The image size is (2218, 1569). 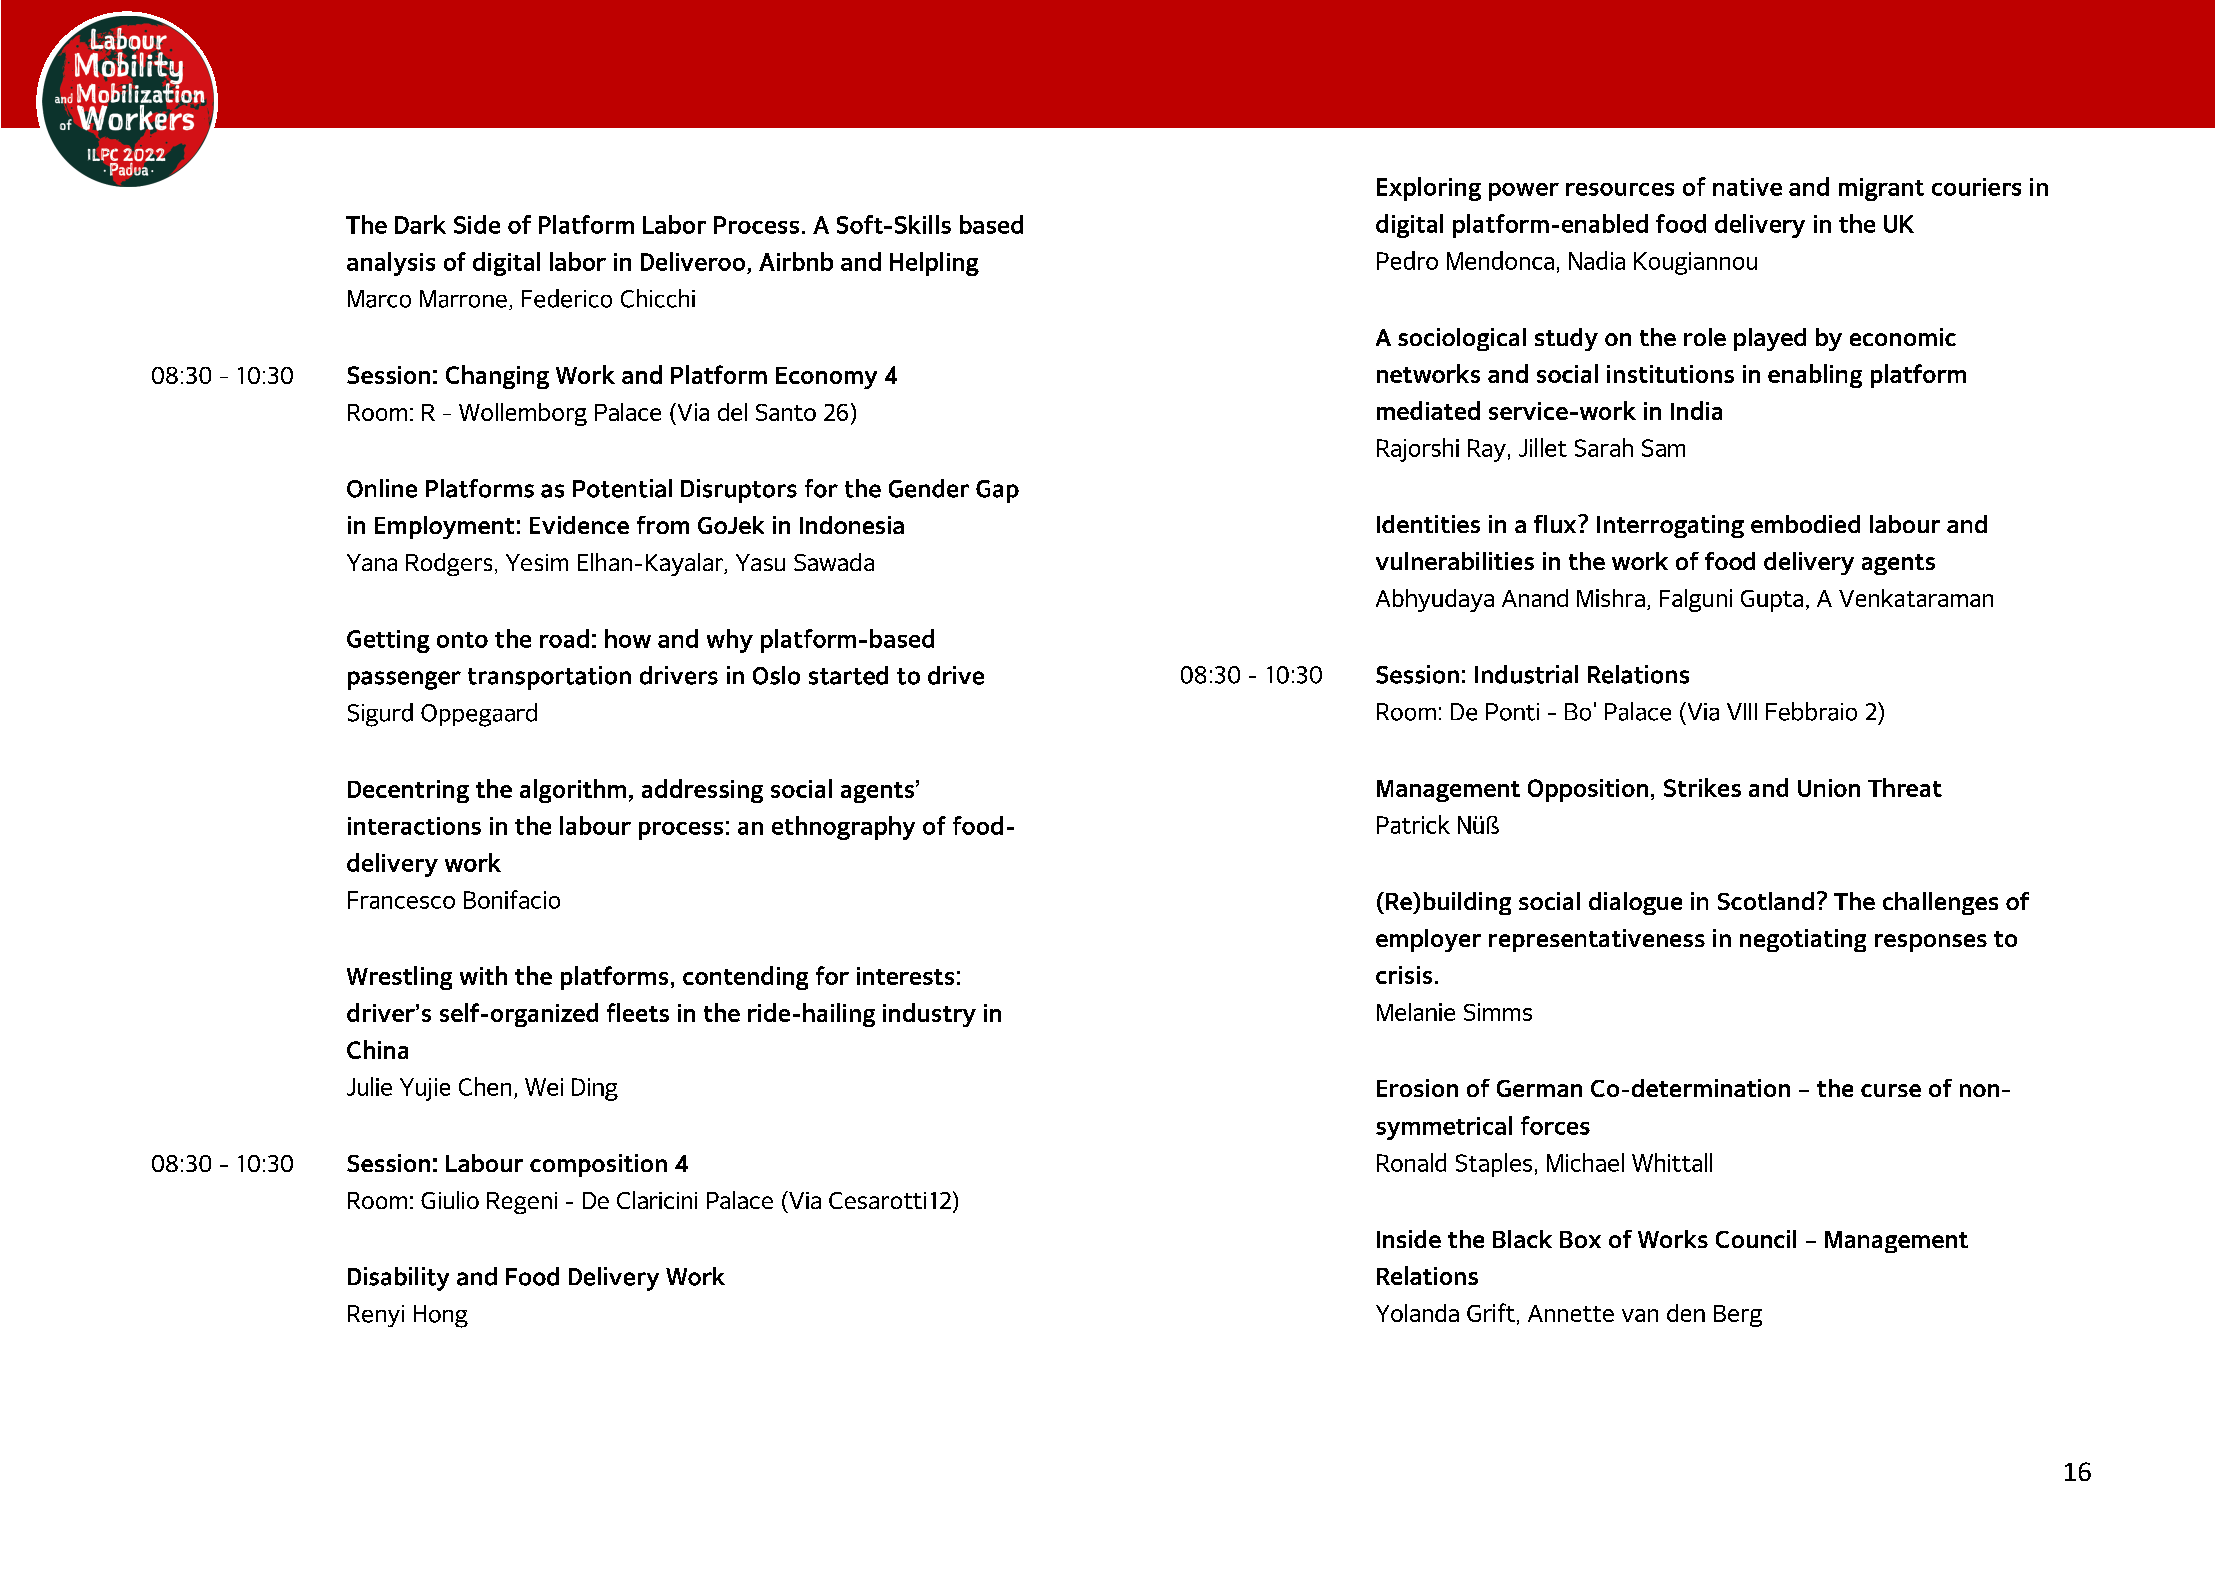 I want to click on Melanie, so click(x=1416, y=1012).
